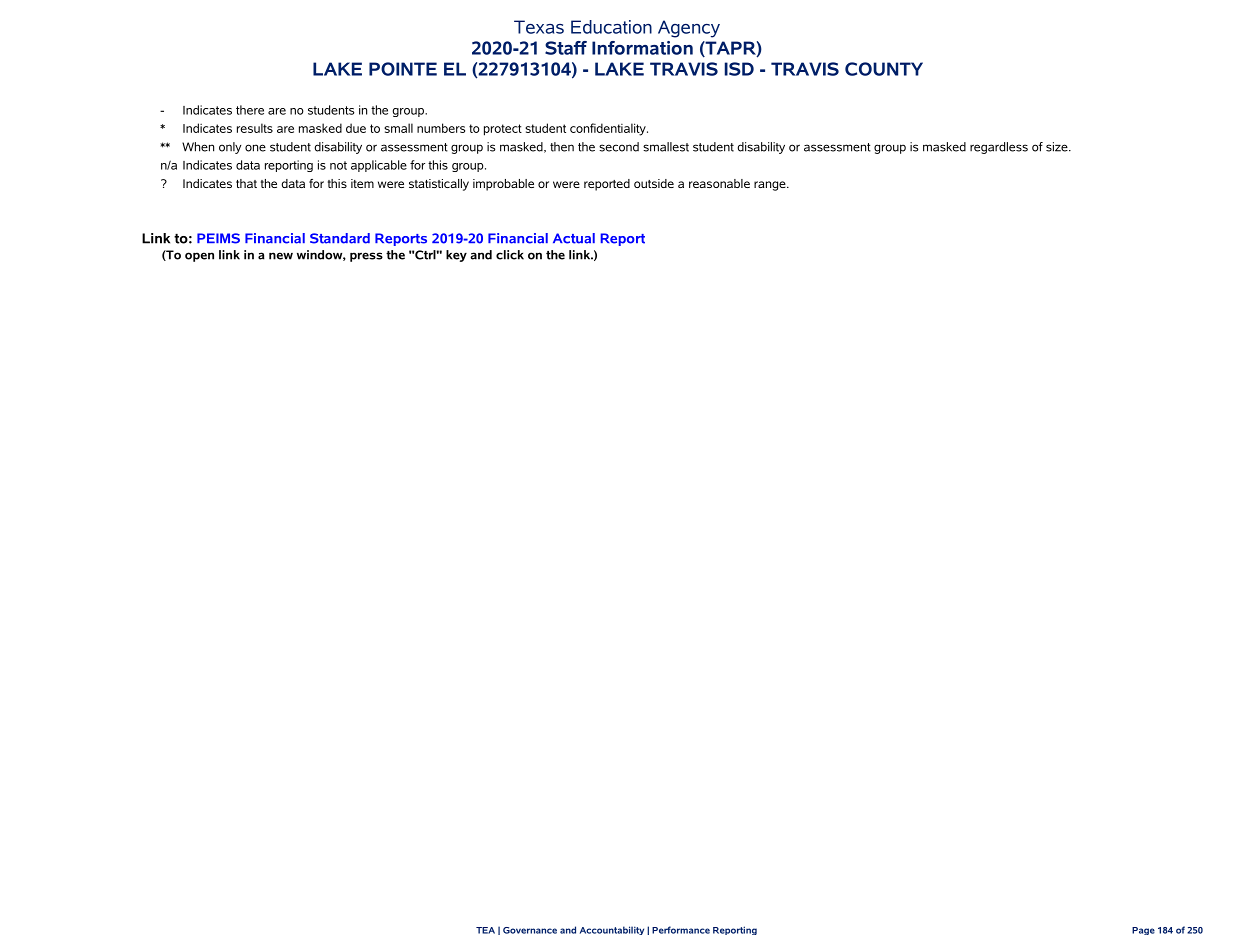 The width and height of the screenshot is (1233, 952). Describe the element at coordinates (884, 69) in the screenshot. I see `COUNTY` at that location.
